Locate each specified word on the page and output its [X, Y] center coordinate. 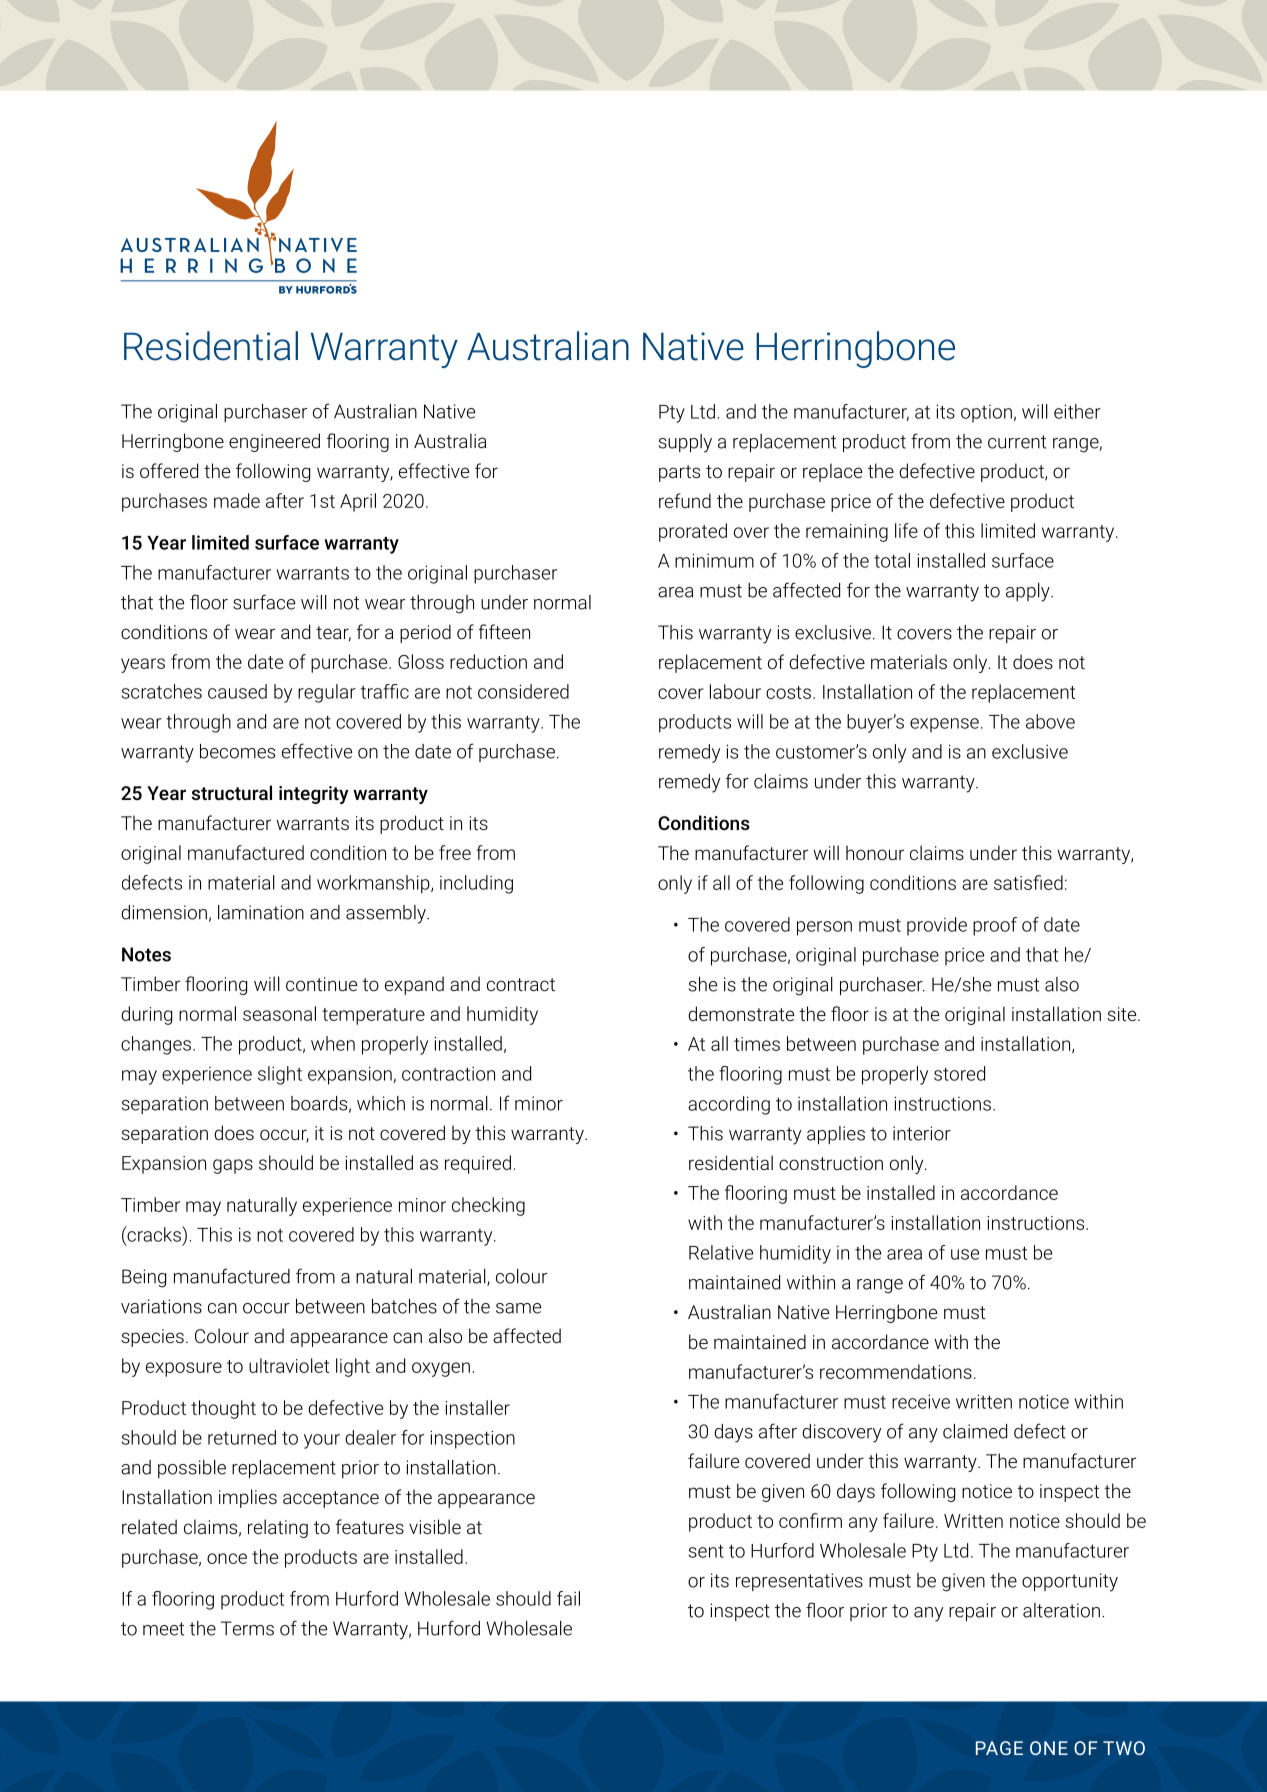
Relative [721, 1252]
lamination [261, 912]
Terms [247, 1628]
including [476, 884]
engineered [274, 442]
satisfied [1028, 882]
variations [161, 1306]
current [1017, 442]
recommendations [896, 1371]
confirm [810, 1520]
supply [685, 443]
